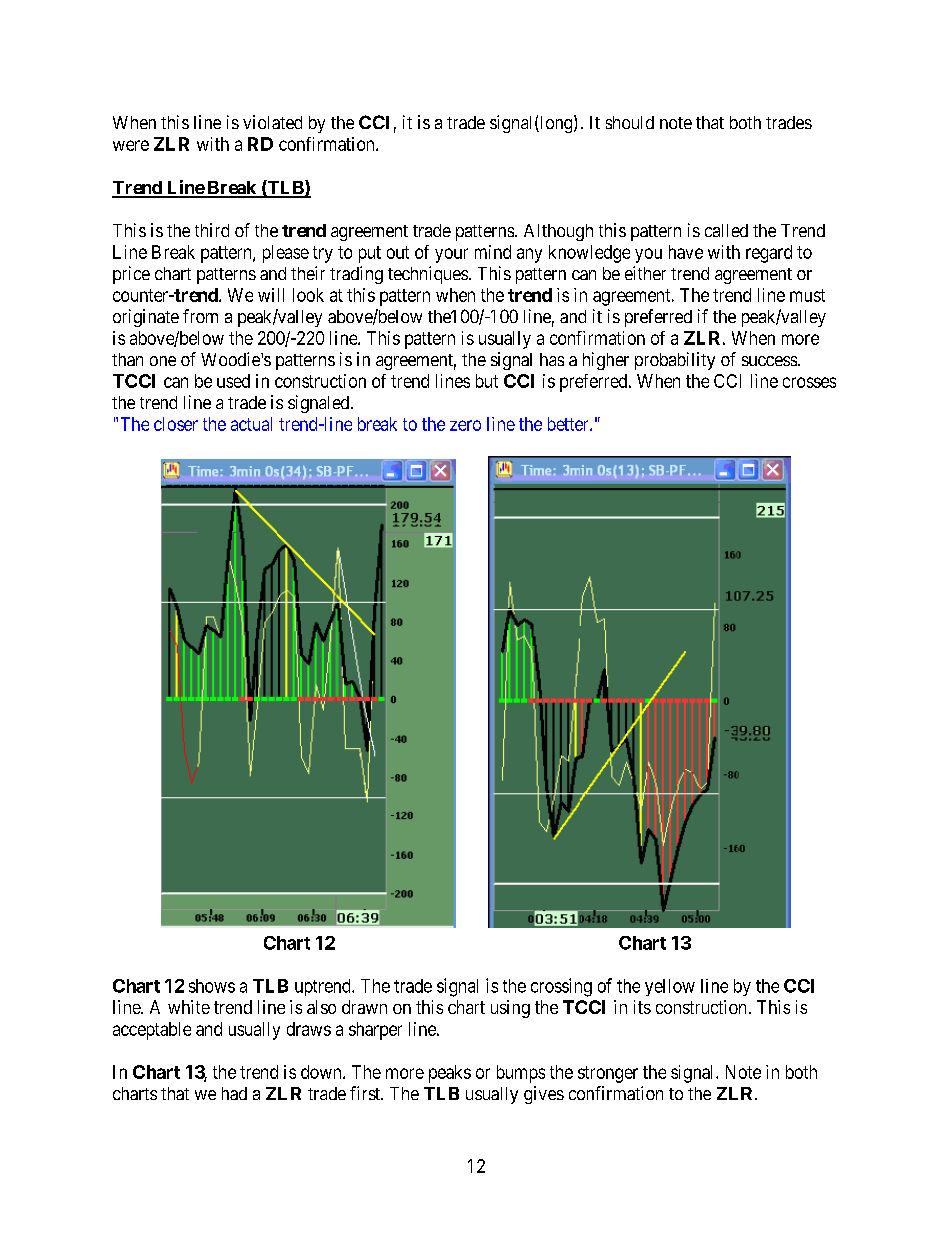  What do you see at coordinates (493, 252) in the page?
I see `mind` at bounding box center [493, 252].
